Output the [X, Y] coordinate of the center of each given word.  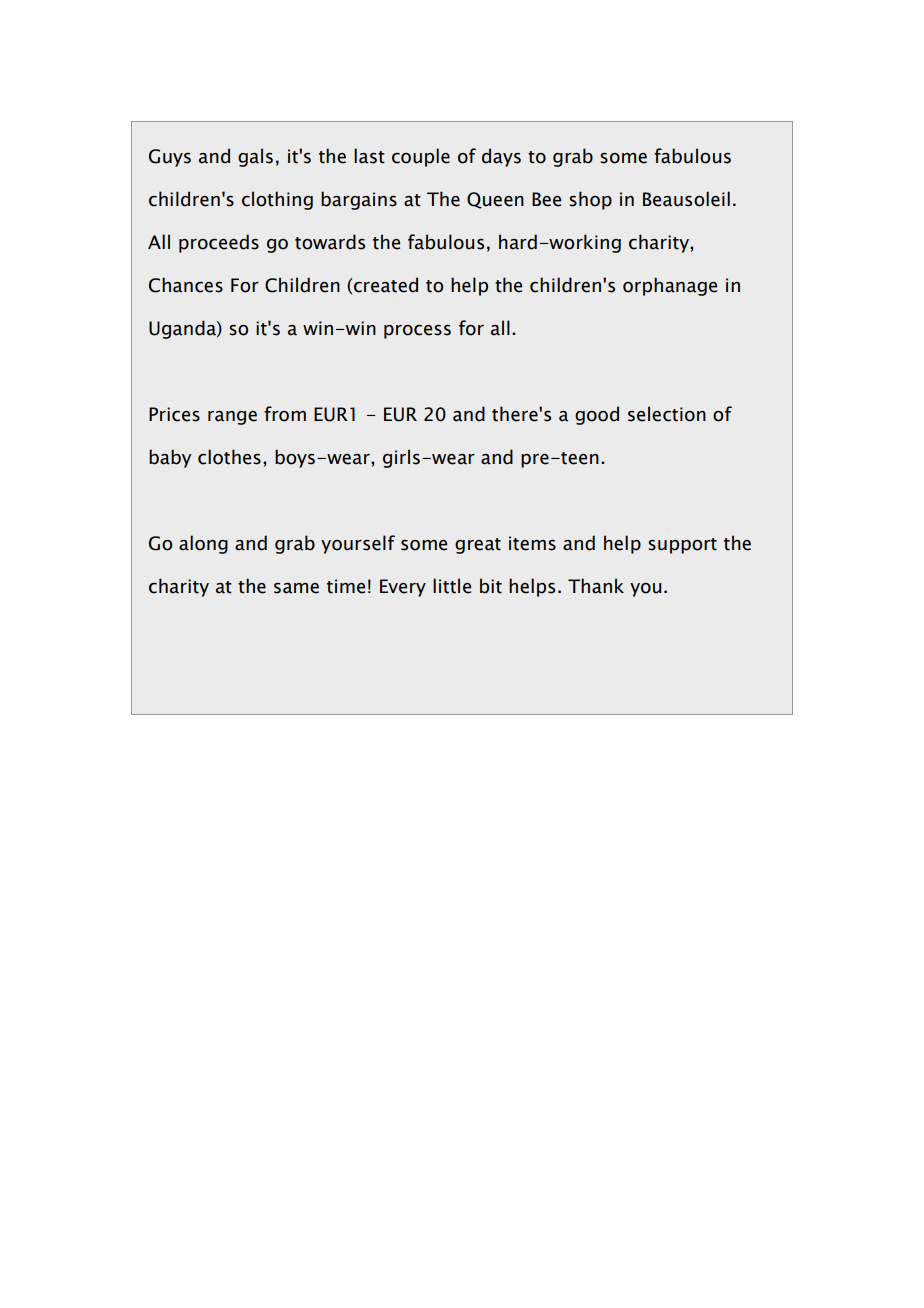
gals [255, 157]
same [296, 588]
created [386, 285]
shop [590, 200]
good [597, 415]
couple [421, 157]
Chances [186, 285]
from [285, 414]
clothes [229, 457]
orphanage [670, 286]
